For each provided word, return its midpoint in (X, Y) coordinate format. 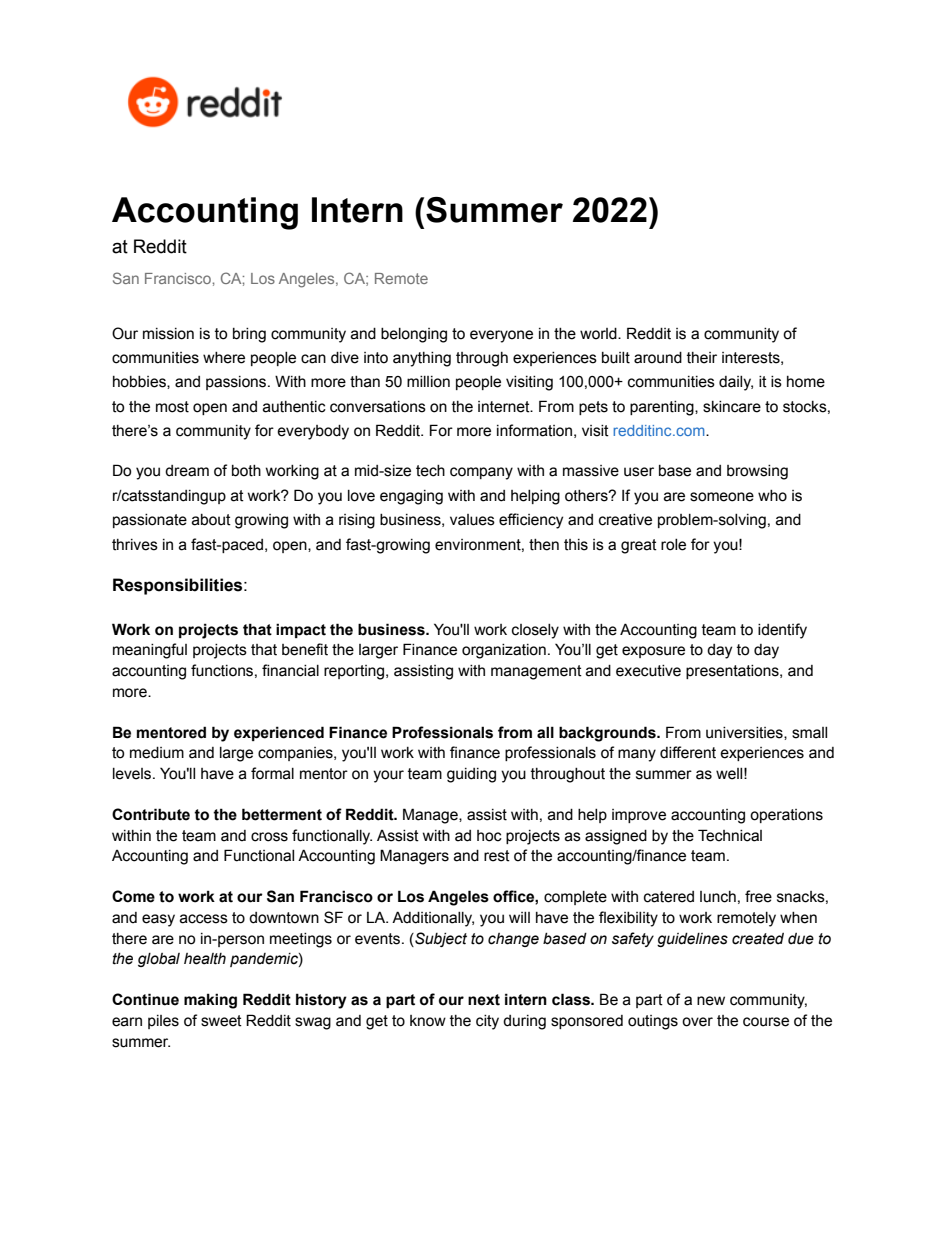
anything (422, 359)
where (224, 358)
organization (504, 651)
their (702, 358)
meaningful (150, 651)
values (472, 520)
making (210, 1001)
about (211, 520)
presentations (733, 672)
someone (722, 497)
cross (269, 837)
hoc (489, 836)
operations (786, 816)
